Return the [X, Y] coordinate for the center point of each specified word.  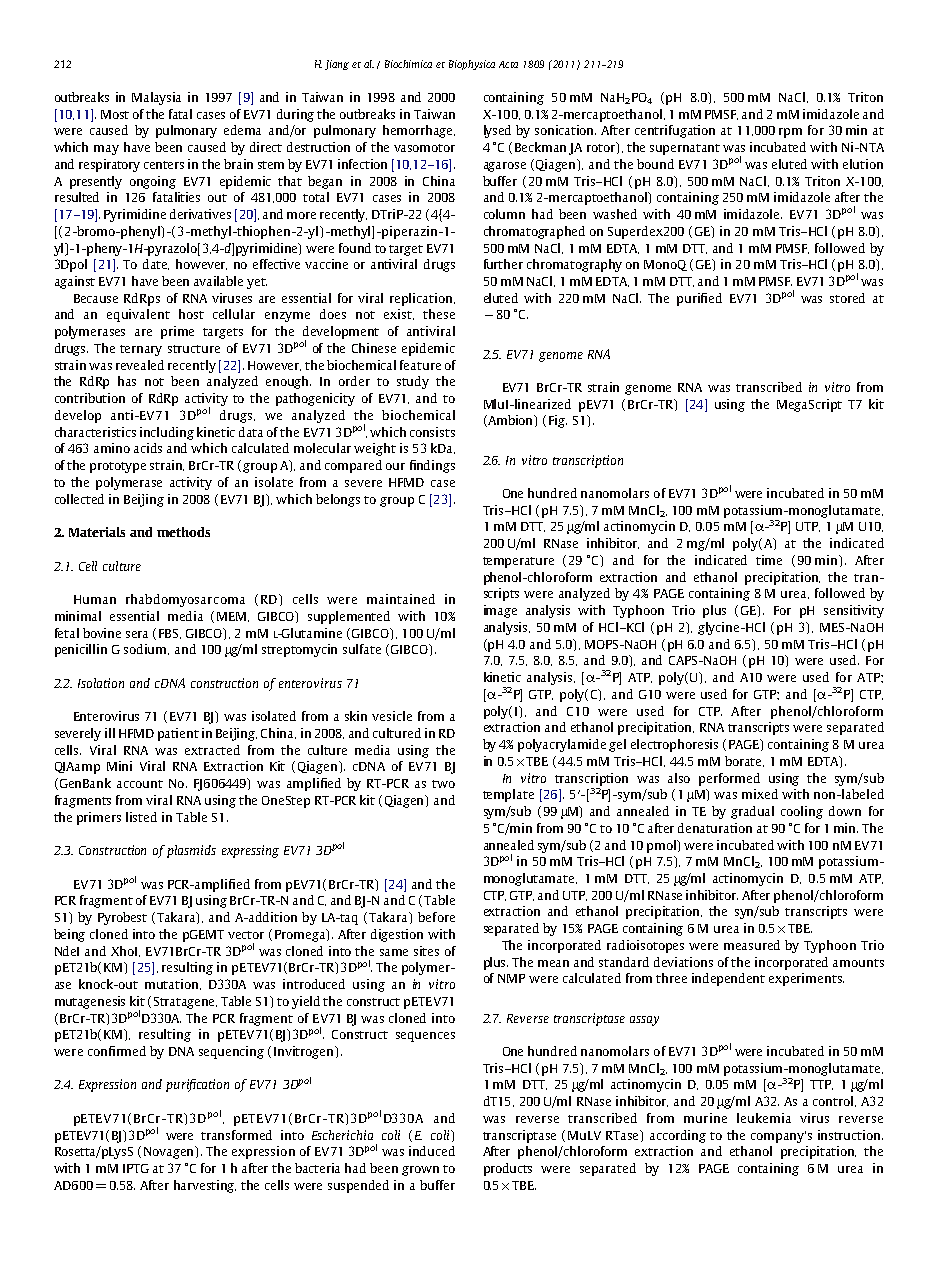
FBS [170, 634]
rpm [790, 133]
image [500, 611]
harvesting [205, 1186]
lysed [497, 131]
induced [432, 1151]
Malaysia [156, 98]
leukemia [764, 1118]
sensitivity [854, 611]
